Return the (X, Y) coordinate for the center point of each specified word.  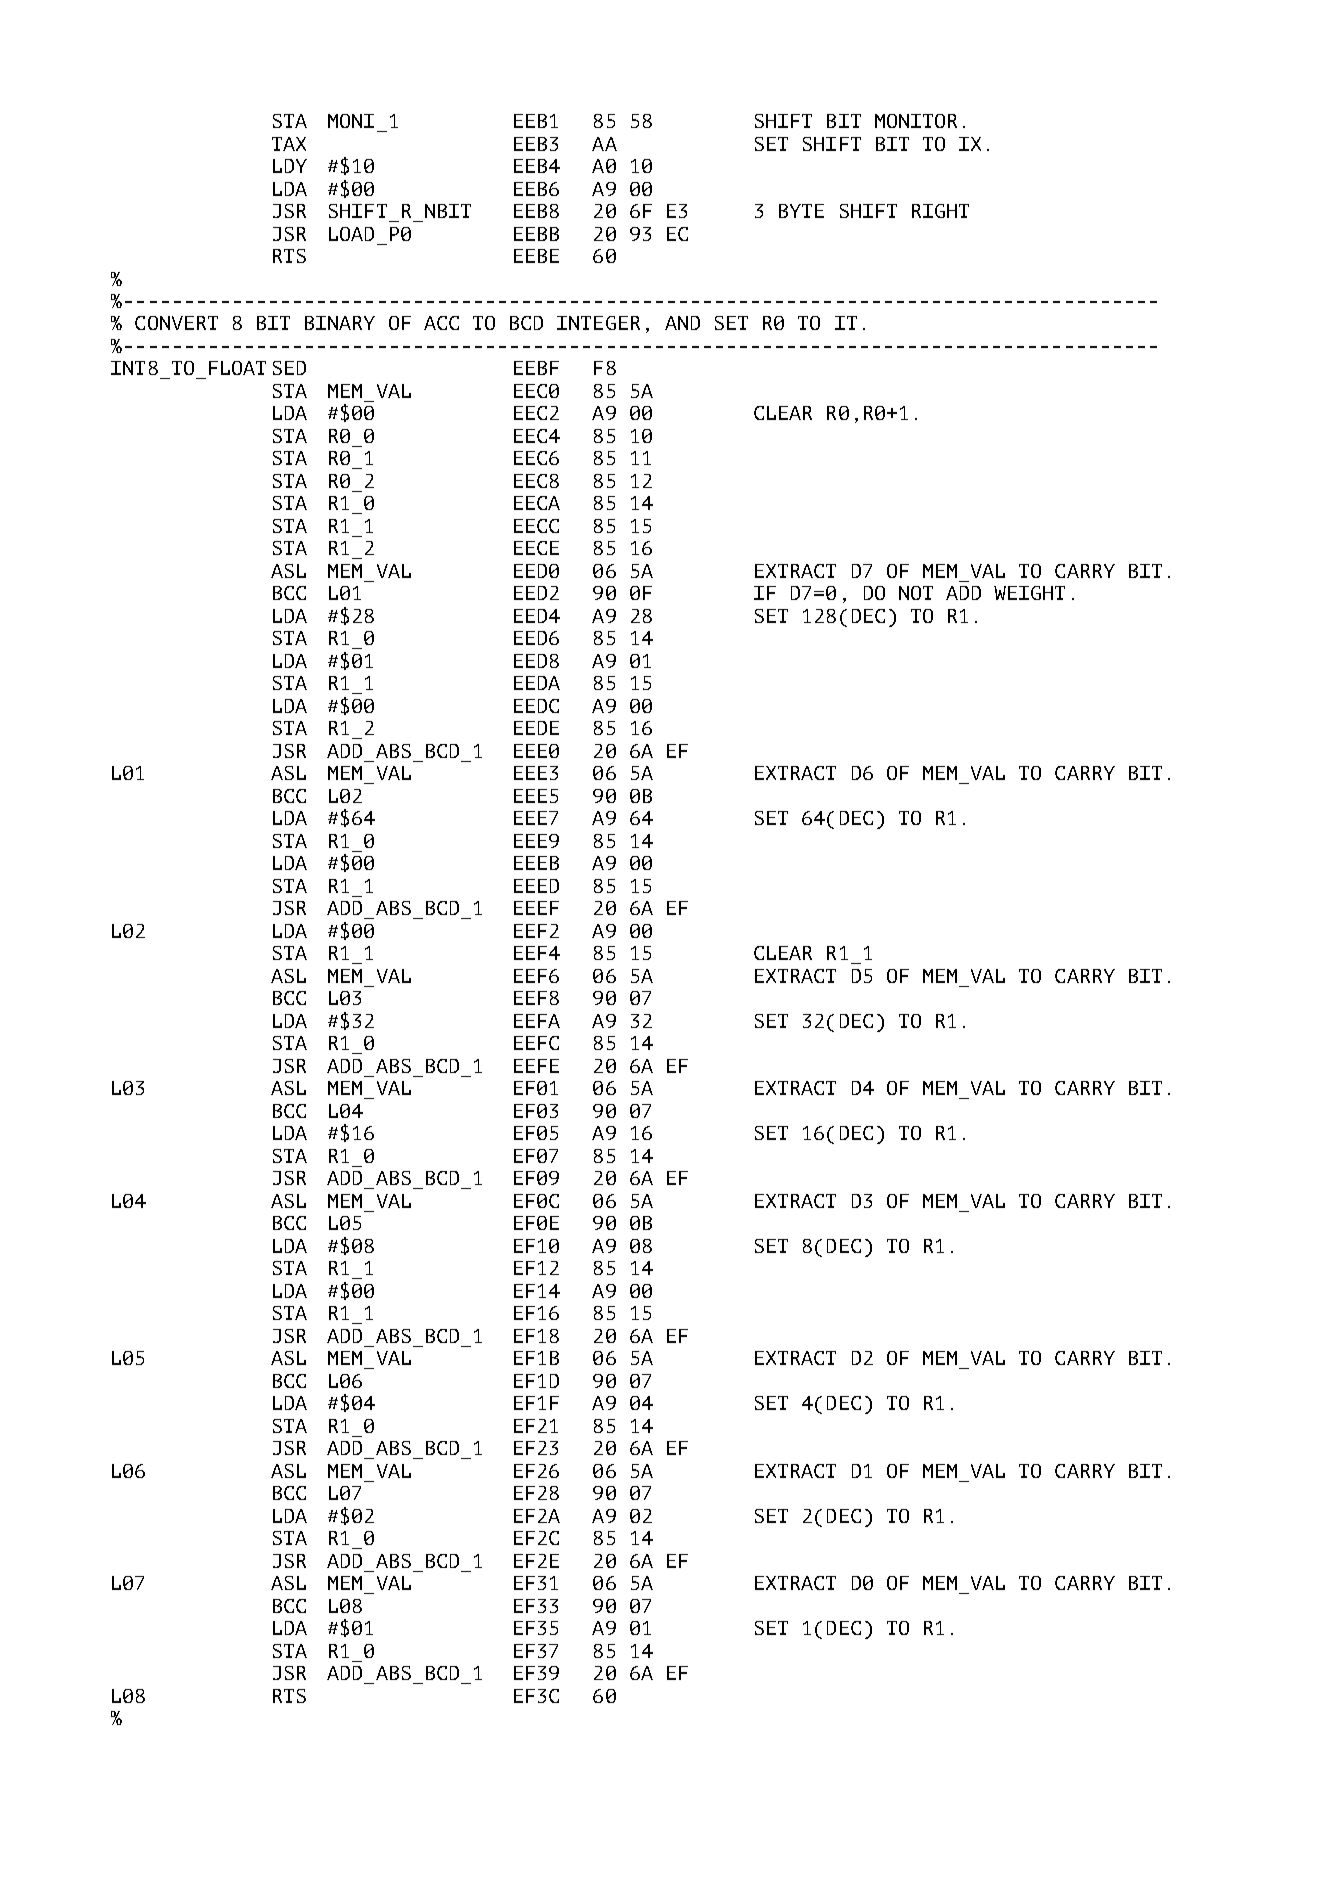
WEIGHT (1029, 593)
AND (682, 323)
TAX (289, 144)
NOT (916, 593)
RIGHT (940, 211)
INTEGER (598, 323)
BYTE (801, 211)
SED (289, 368)
